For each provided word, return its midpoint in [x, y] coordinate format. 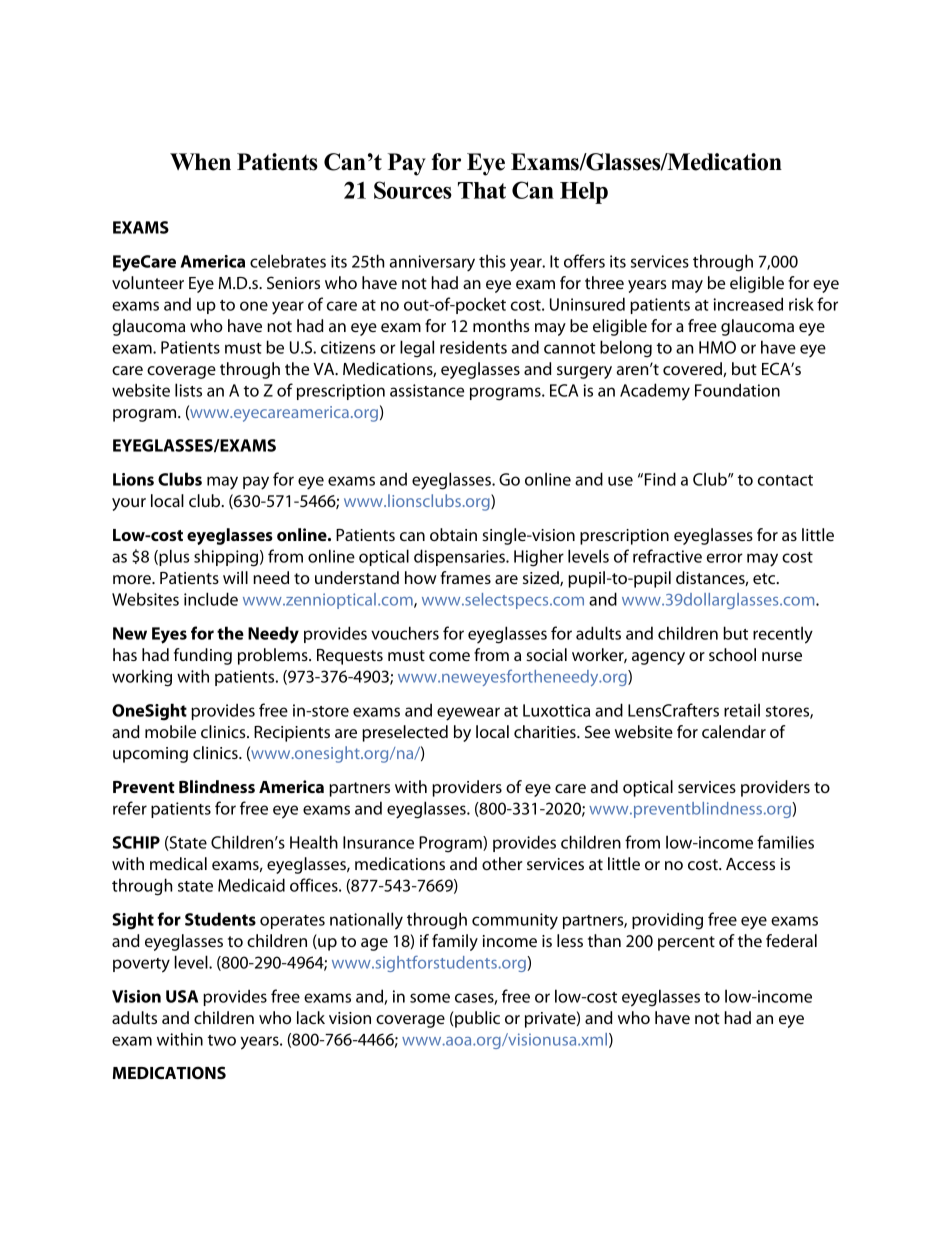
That [482, 190]
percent [686, 943]
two [222, 1040]
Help [584, 193]
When [200, 162]
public [476, 1019]
